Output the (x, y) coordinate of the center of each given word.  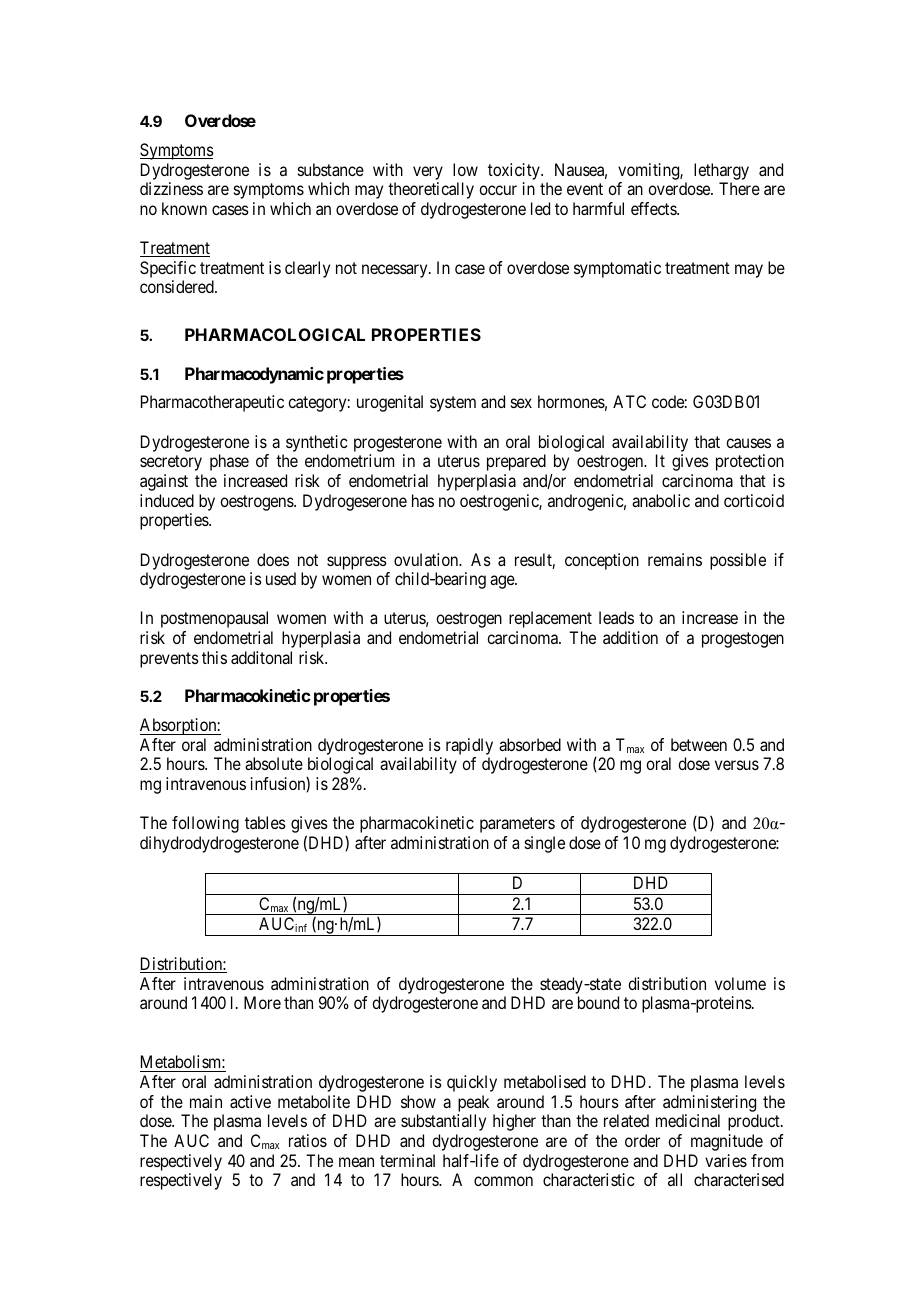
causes (748, 443)
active (250, 1101)
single (545, 844)
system (453, 404)
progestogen (743, 640)
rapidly (469, 746)
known (184, 208)
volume (740, 983)
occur (498, 190)
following (205, 824)
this (214, 657)
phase (229, 462)
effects (654, 208)
